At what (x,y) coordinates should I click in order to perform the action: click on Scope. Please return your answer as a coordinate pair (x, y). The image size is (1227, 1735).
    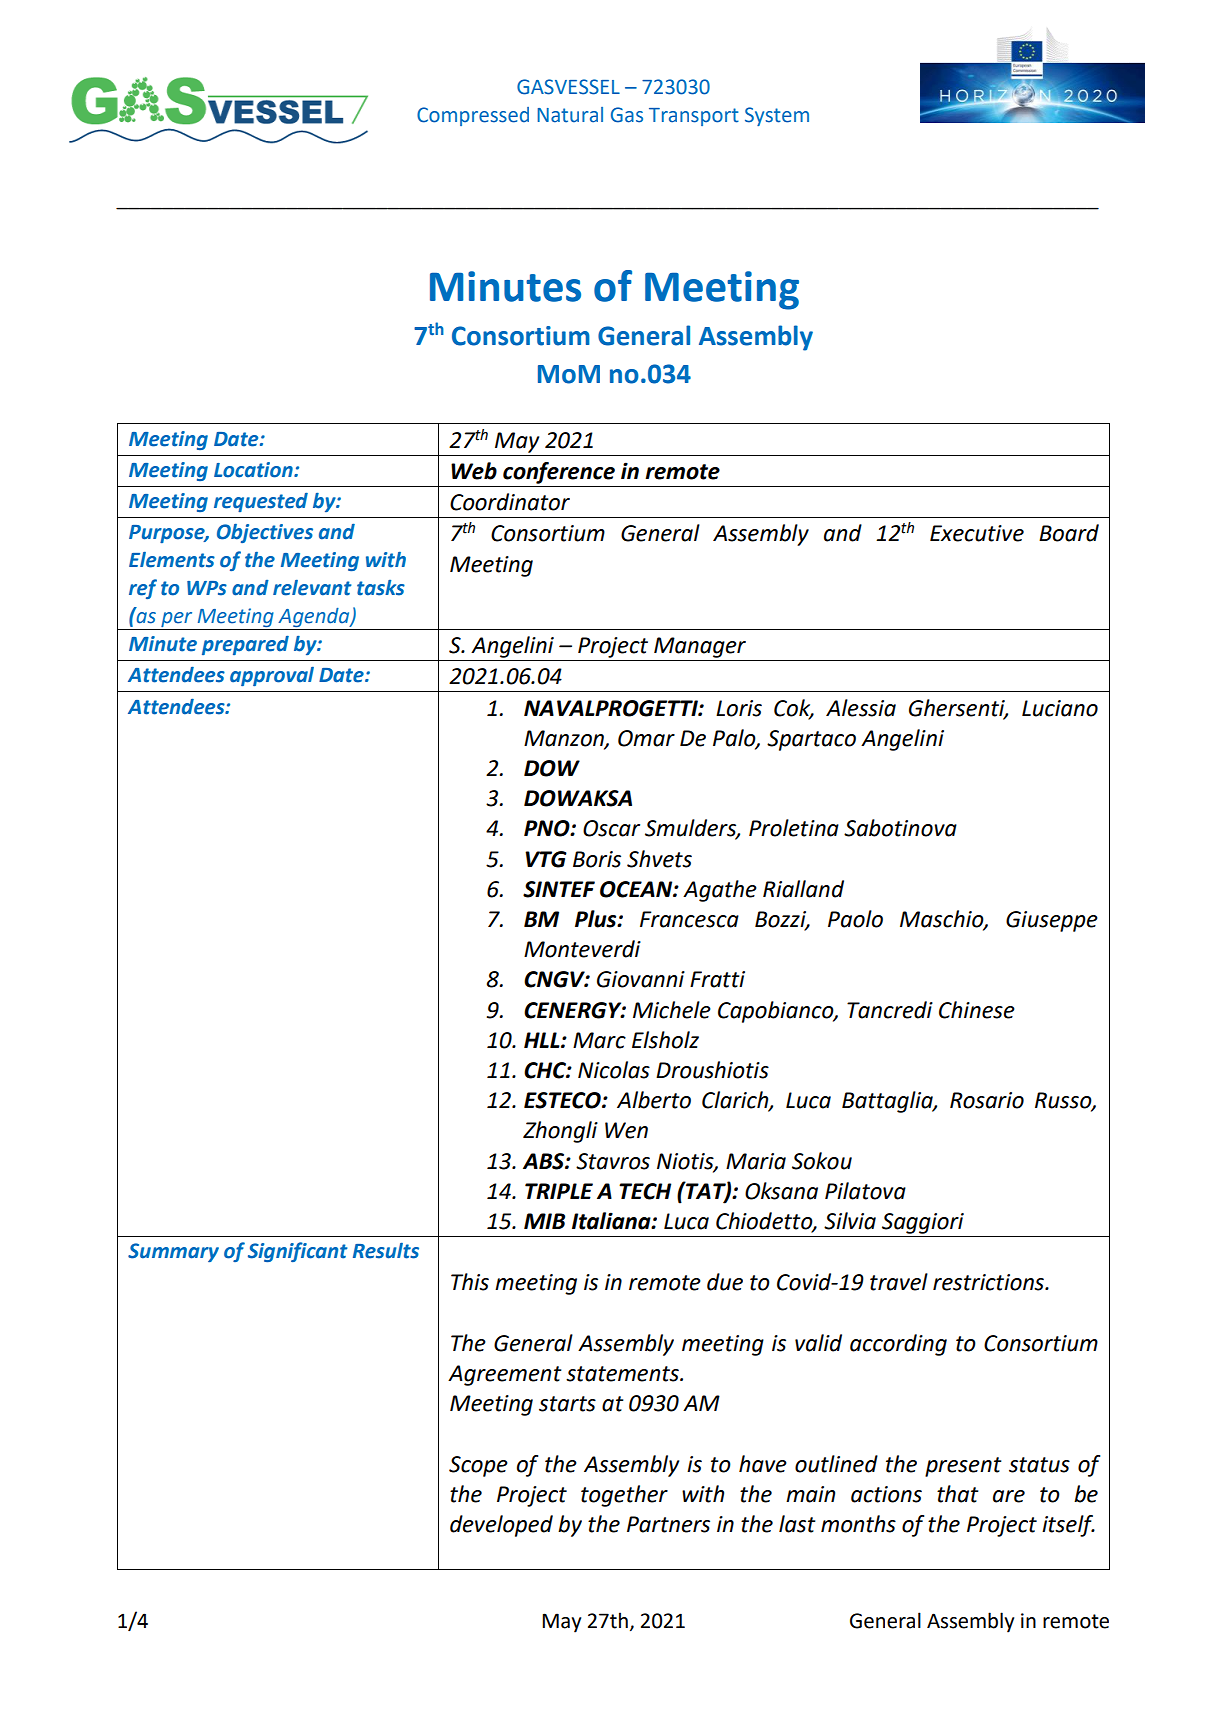
    Looking at the image, I should click on (478, 1466).
